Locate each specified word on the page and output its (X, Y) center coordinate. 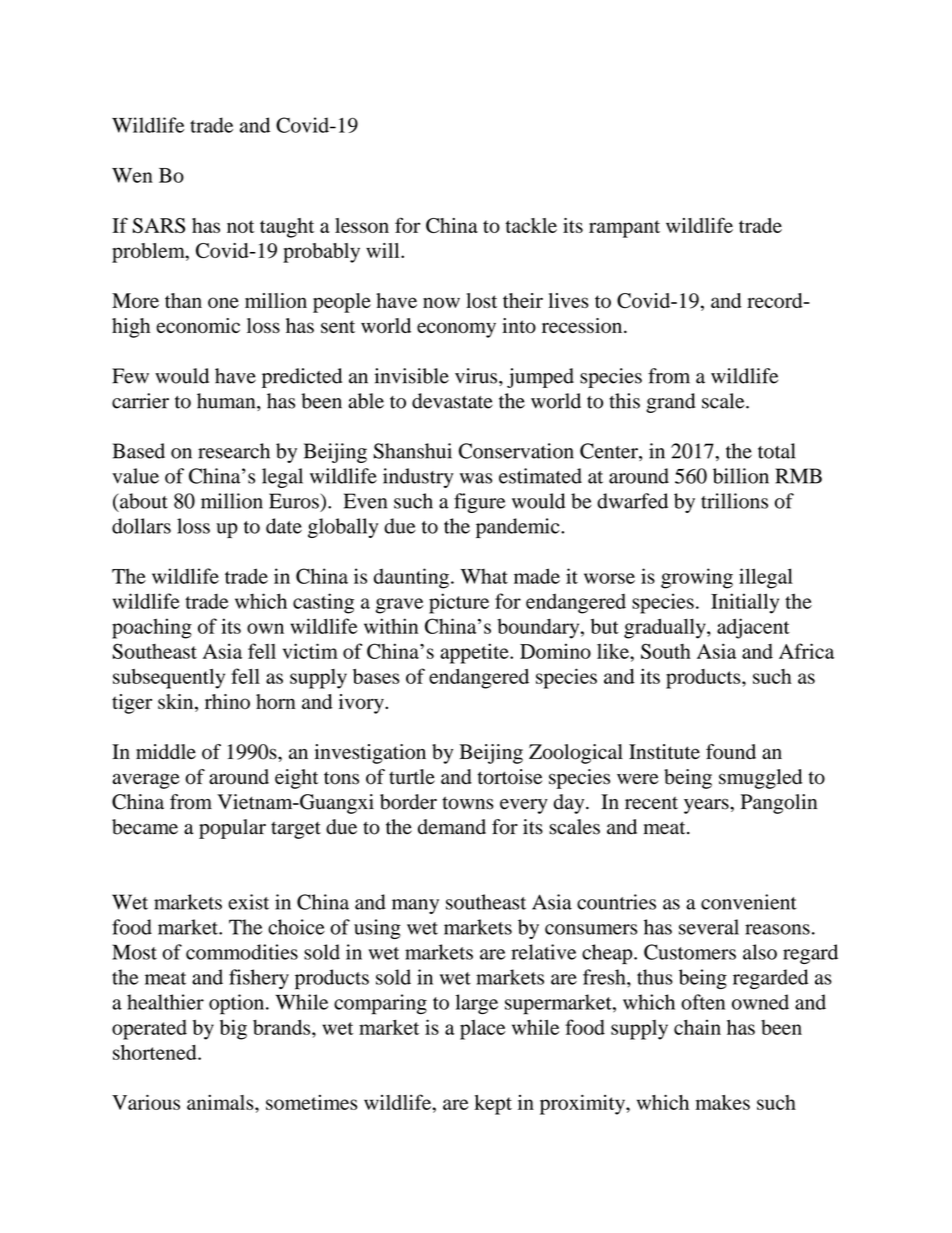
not (240, 226)
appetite (475, 653)
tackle (531, 225)
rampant (624, 229)
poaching (152, 628)
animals (221, 1102)
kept (493, 1105)
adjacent (753, 628)
